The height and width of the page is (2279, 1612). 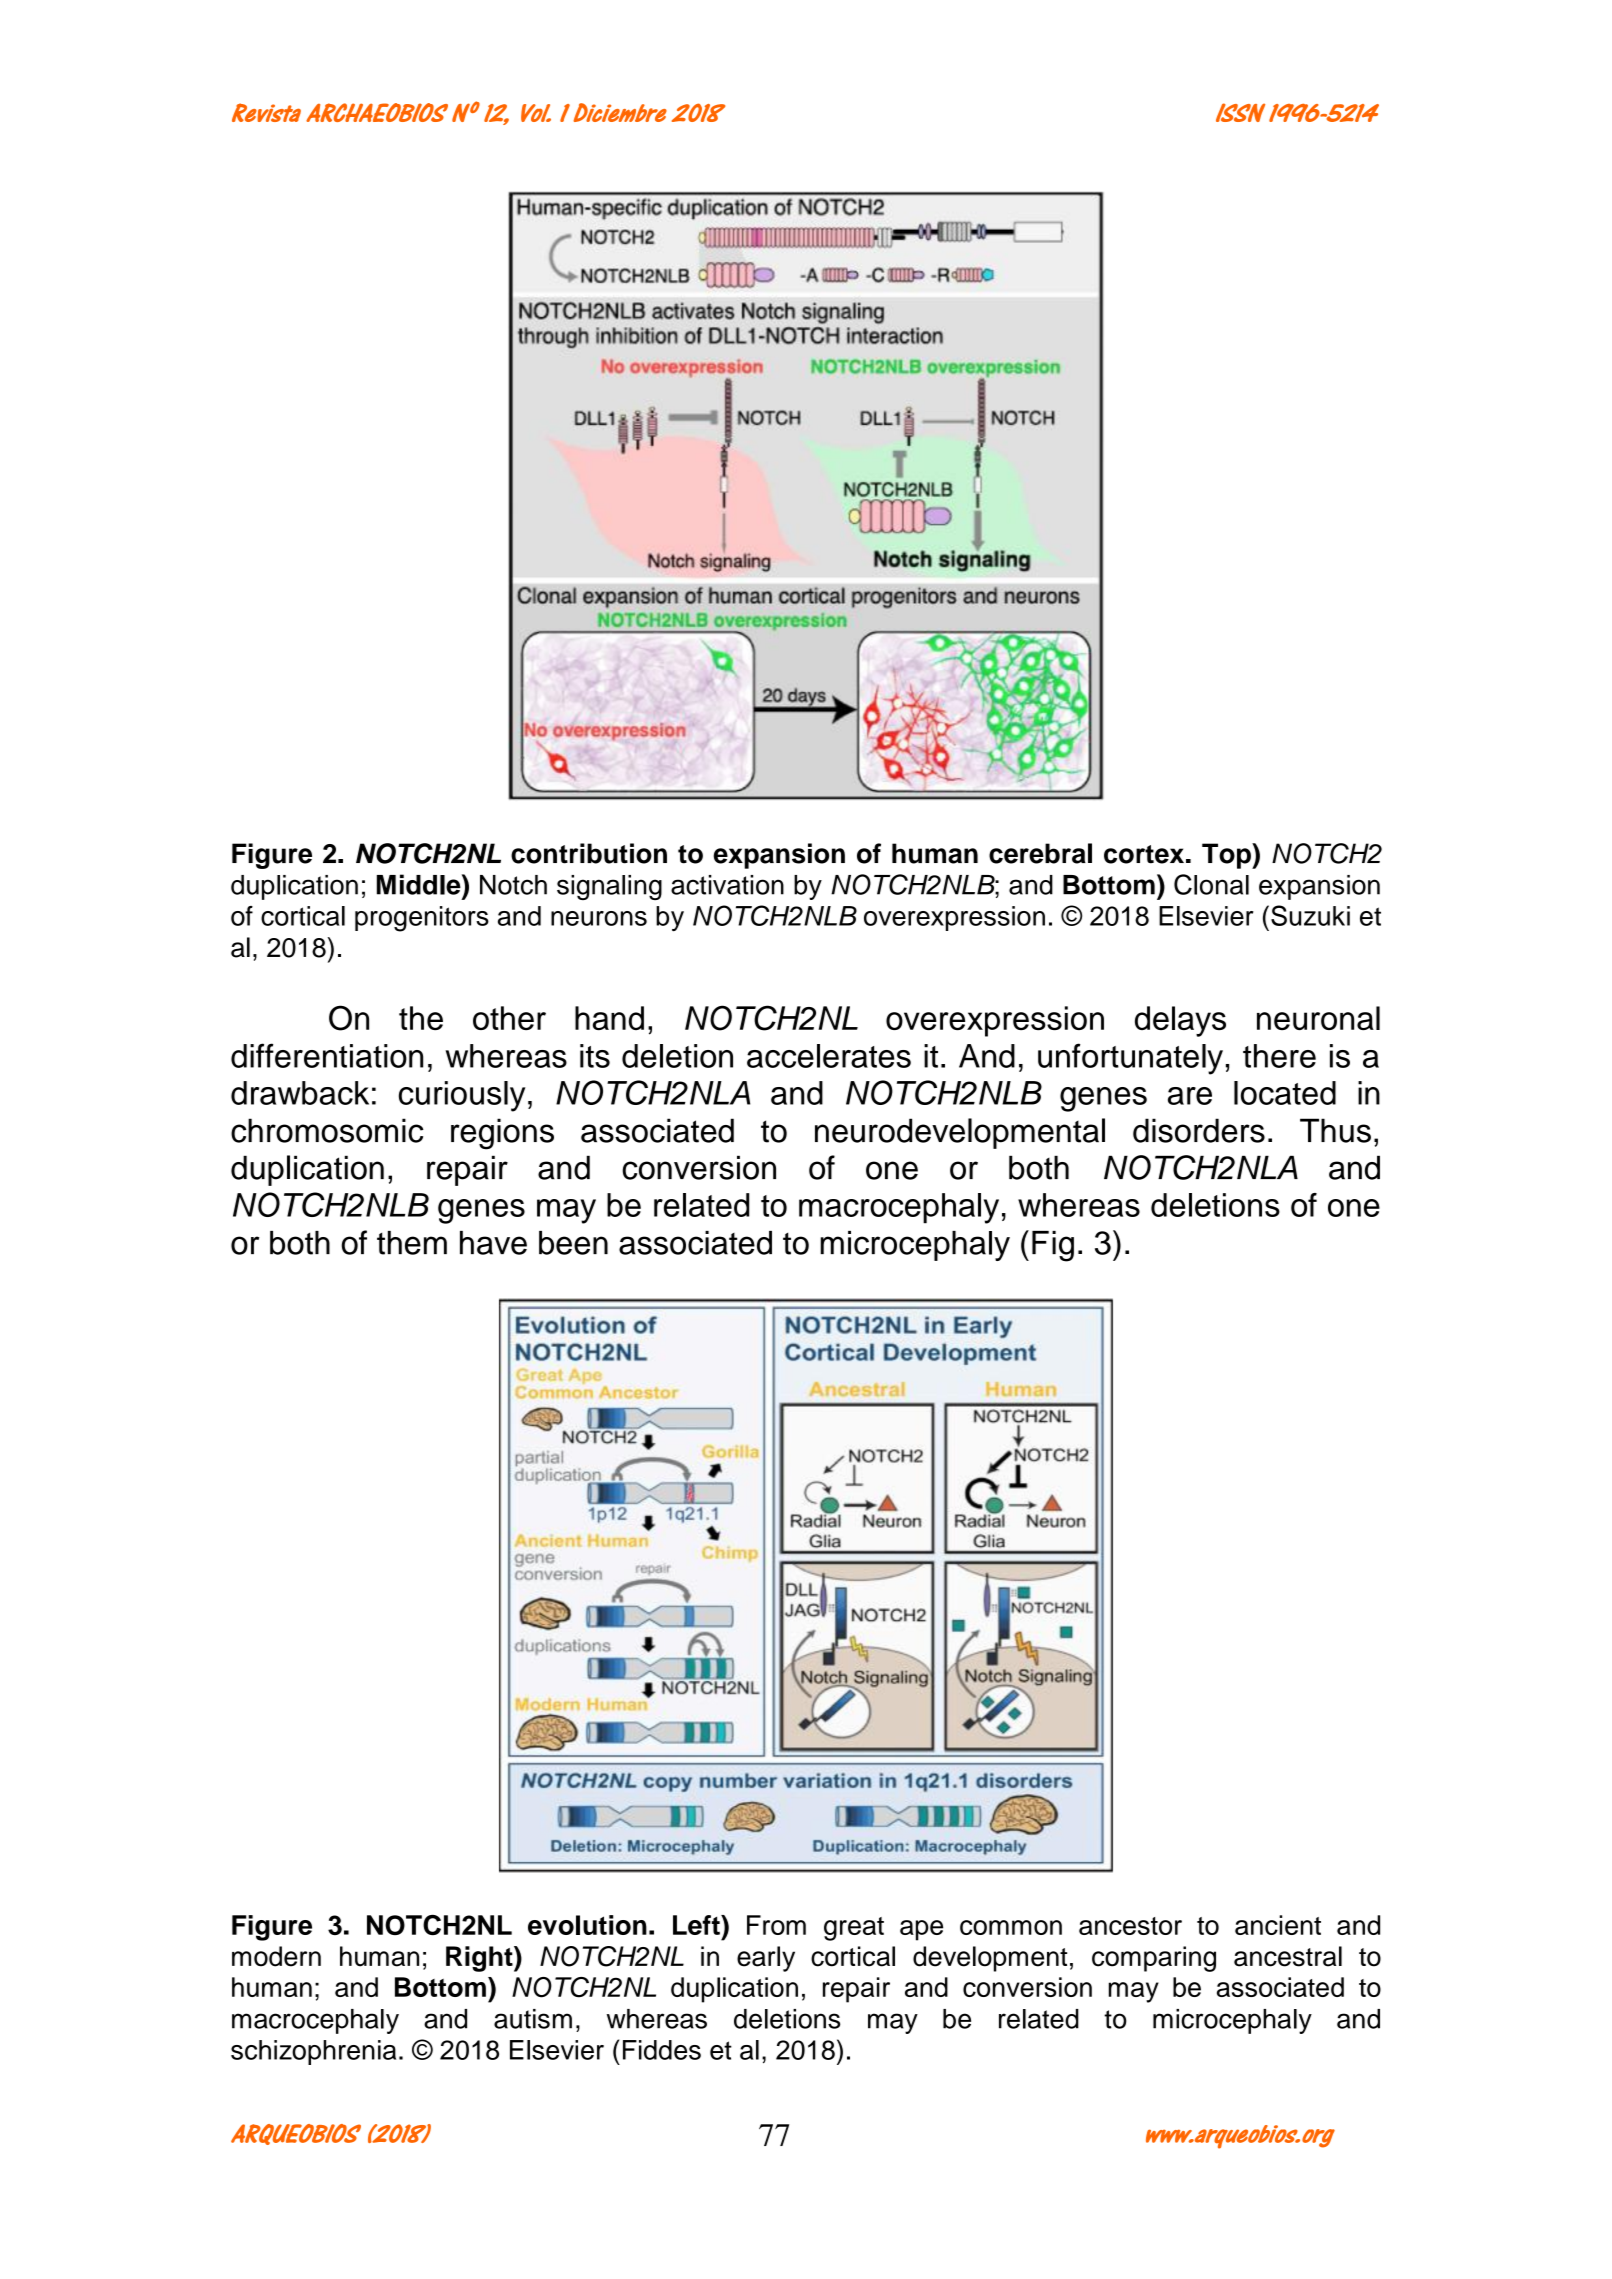 What do you see at coordinates (412, 1243) in the page?
I see `them` at bounding box center [412, 1243].
